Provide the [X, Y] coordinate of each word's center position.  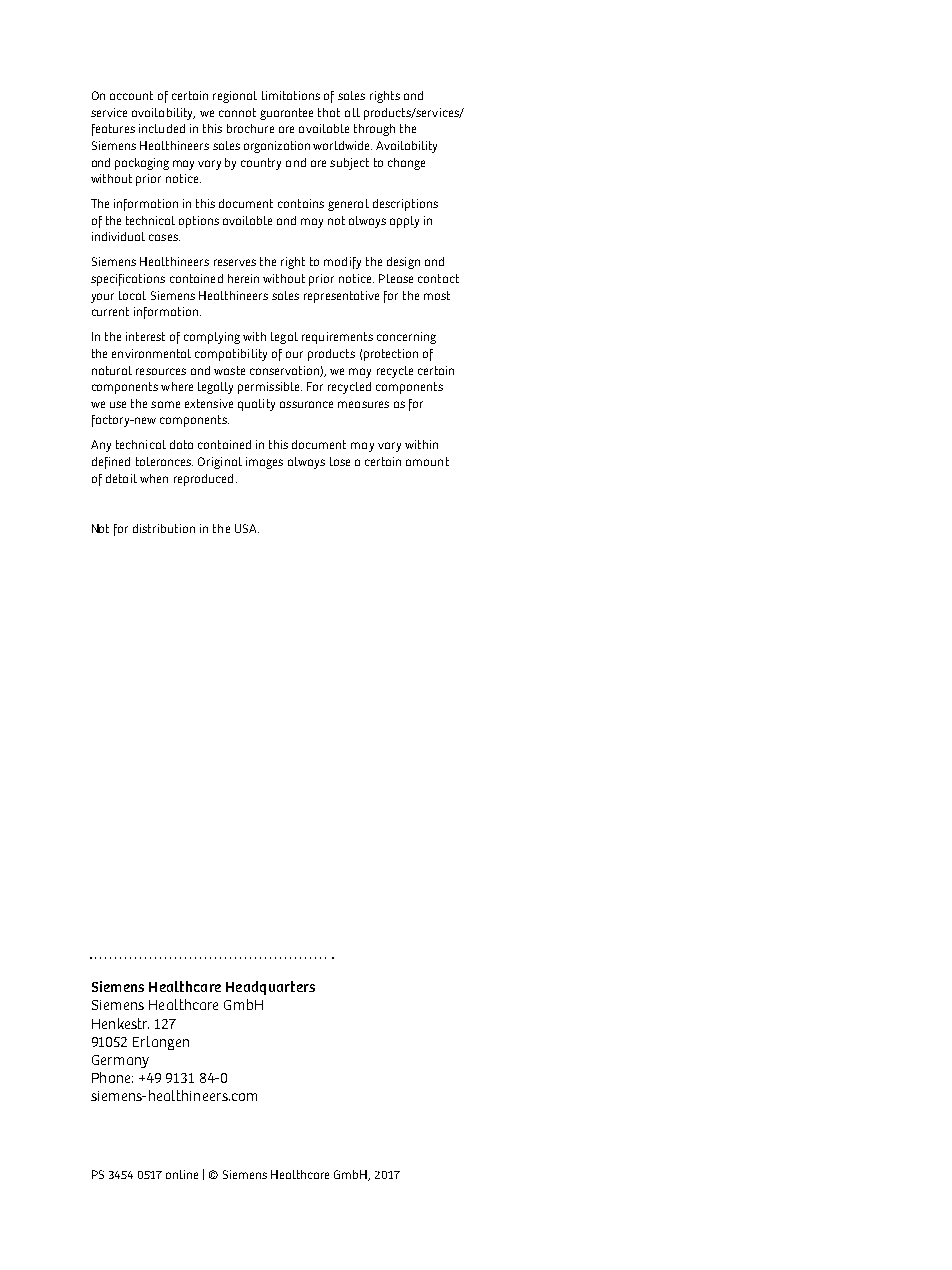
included [162, 128]
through [374, 130]
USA [247, 528]
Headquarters [270, 988]
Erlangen [161, 1043]
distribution [164, 528]
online [182, 1174]
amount [427, 461]
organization [277, 147]
